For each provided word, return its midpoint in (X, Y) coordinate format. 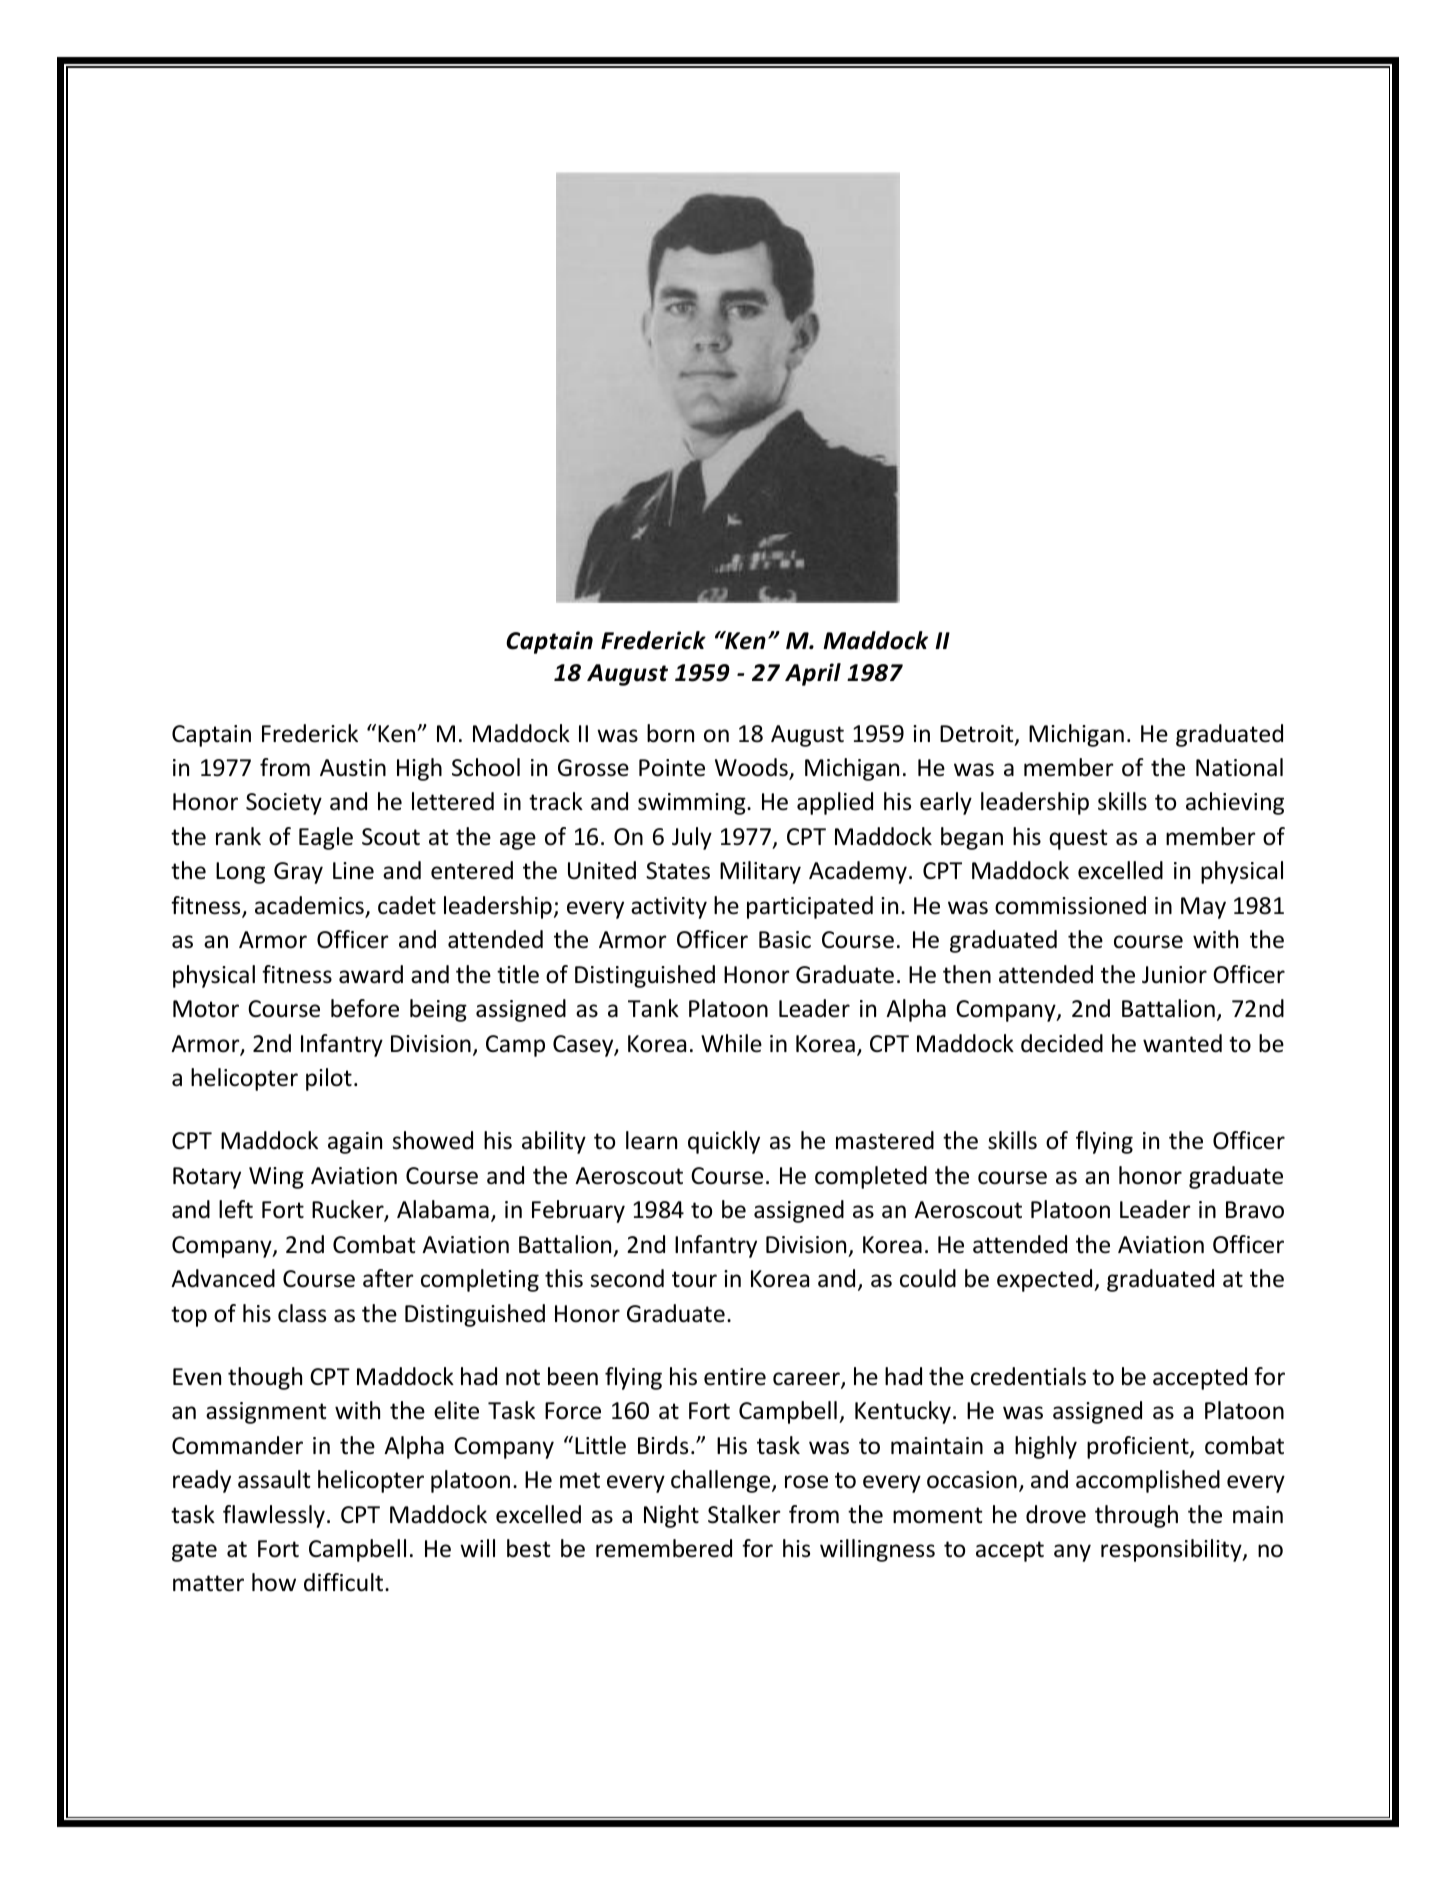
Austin (353, 768)
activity (669, 908)
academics (310, 906)
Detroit (978, 735)
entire (735, 1377)
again (355, 1143)
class (302, 1313)
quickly (724, 1142)
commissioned (1070, 905)
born (670, 733)
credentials (1028, 1376)
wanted (1182, 1043)
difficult (345, 1582)
